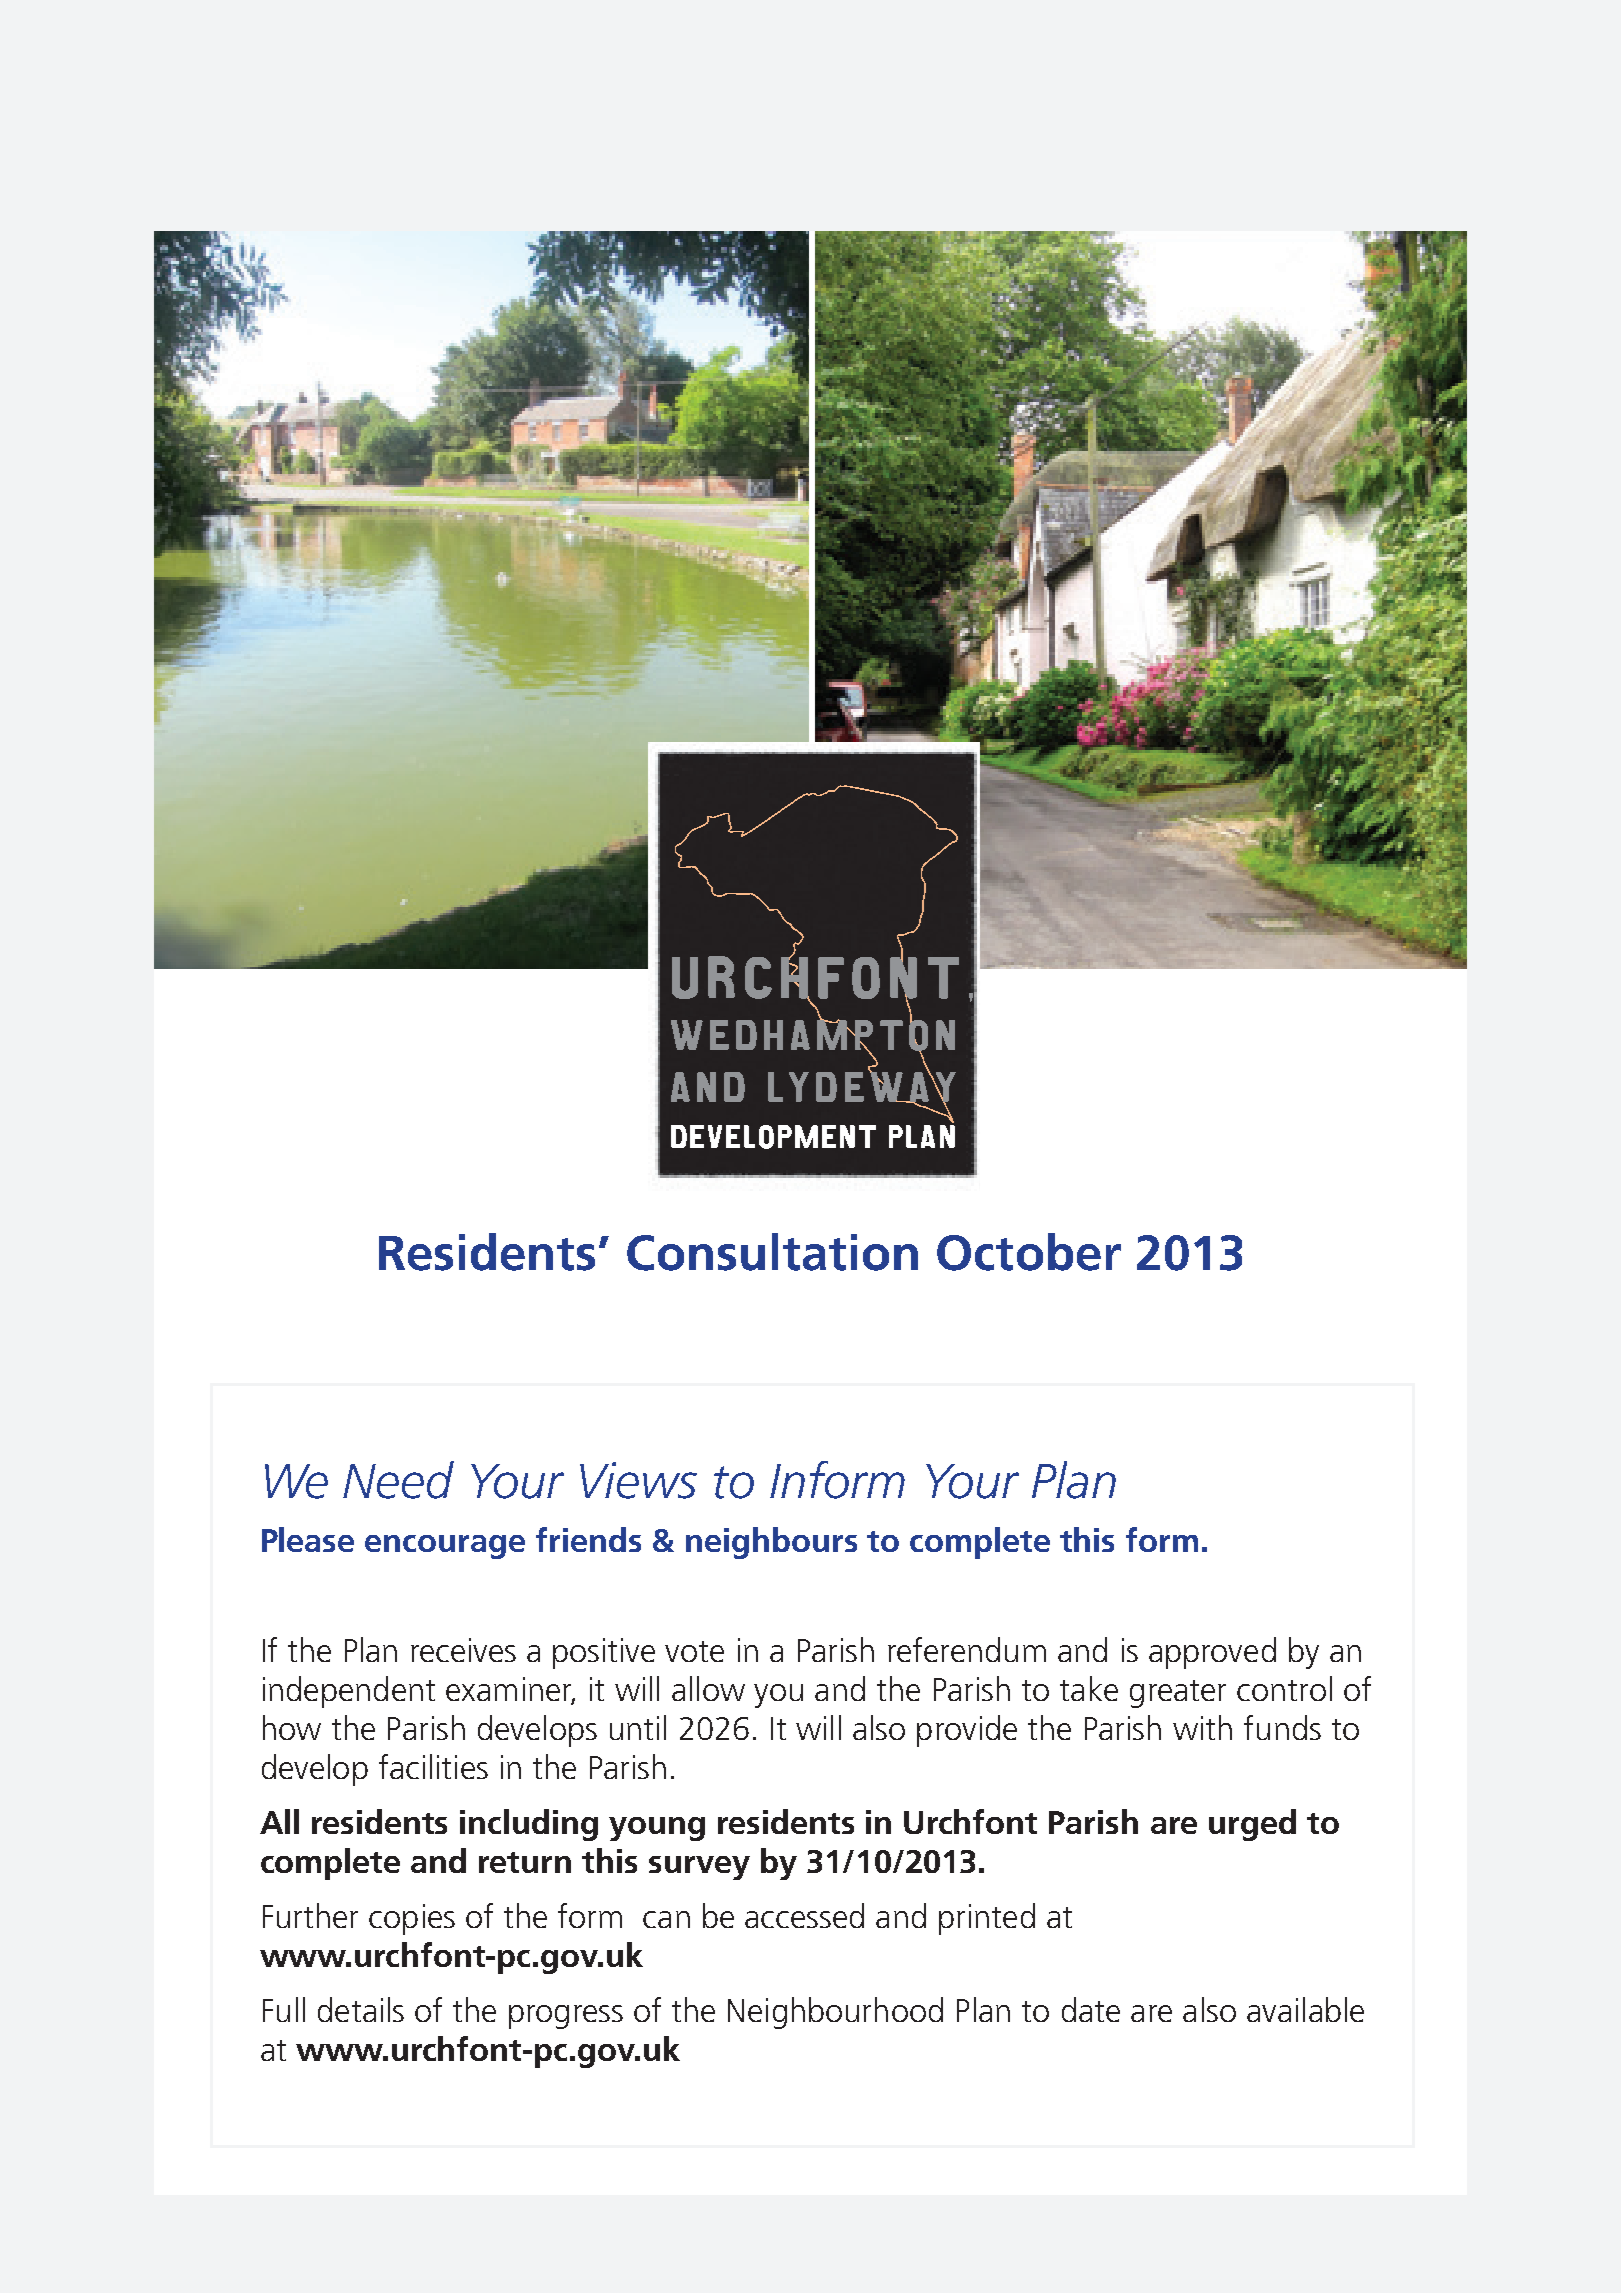 Image resolution: width=1621 pixels, height=2293 pixels. What do you see at coordinates (361, 2009) in the screenshot?
I see `details` at bounding box center [361, 2009].
